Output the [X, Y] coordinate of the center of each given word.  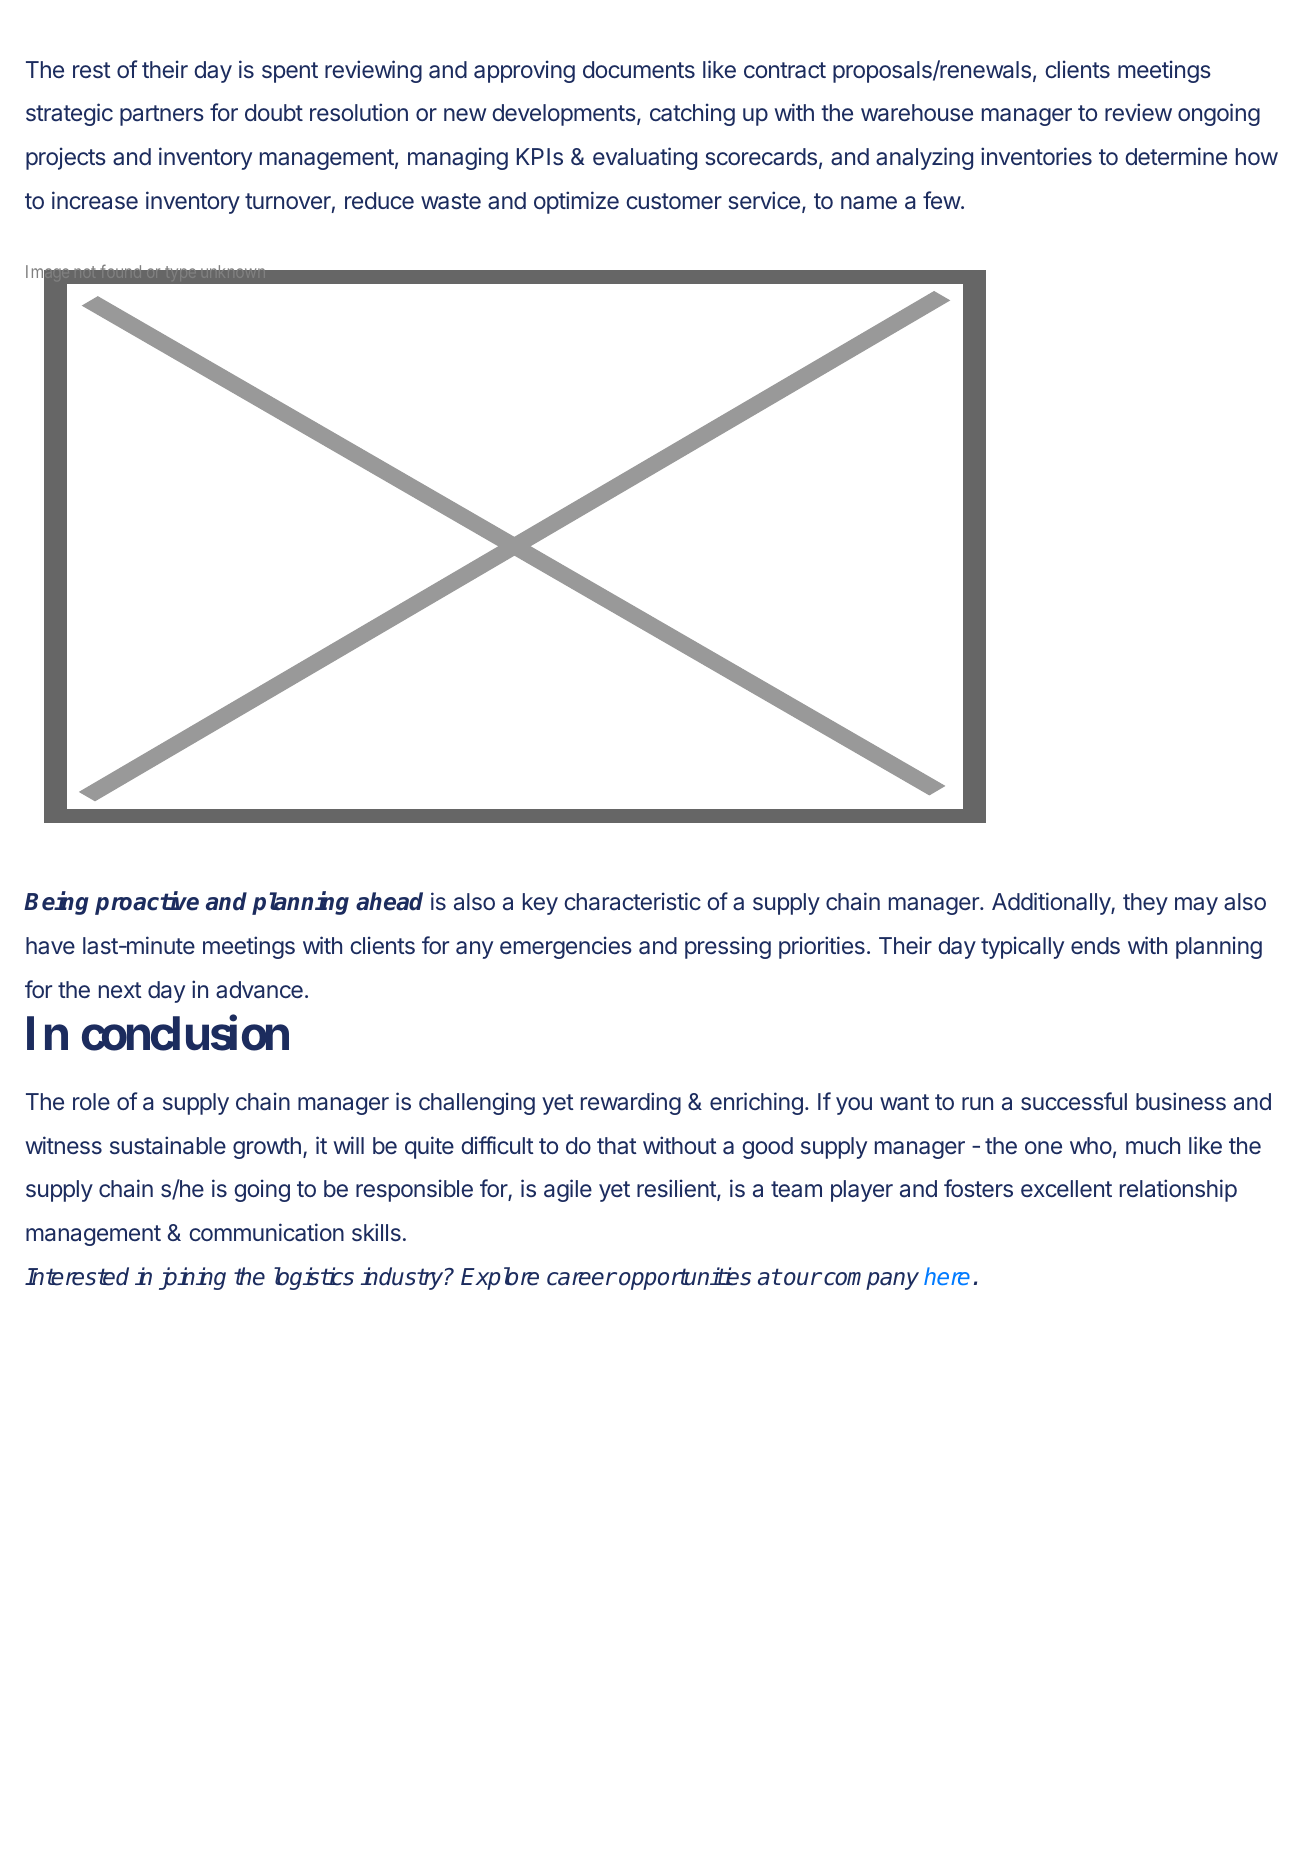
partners [162, 115]
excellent [1066, 1188]
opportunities [685, 1278]
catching [692, 114]
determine [1176, 156]
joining [192, 1278]
